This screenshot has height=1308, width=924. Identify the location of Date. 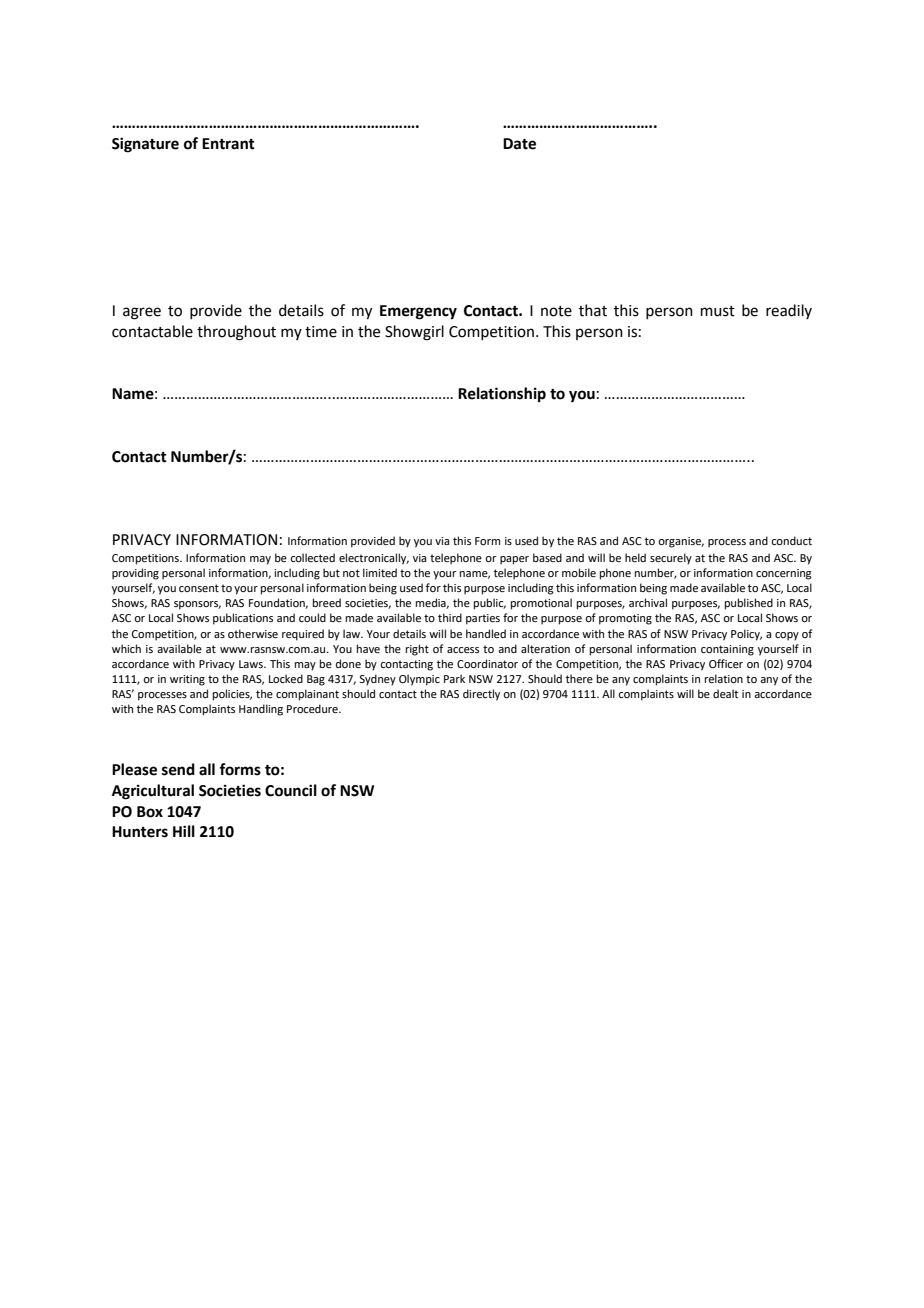
(519, 144).
